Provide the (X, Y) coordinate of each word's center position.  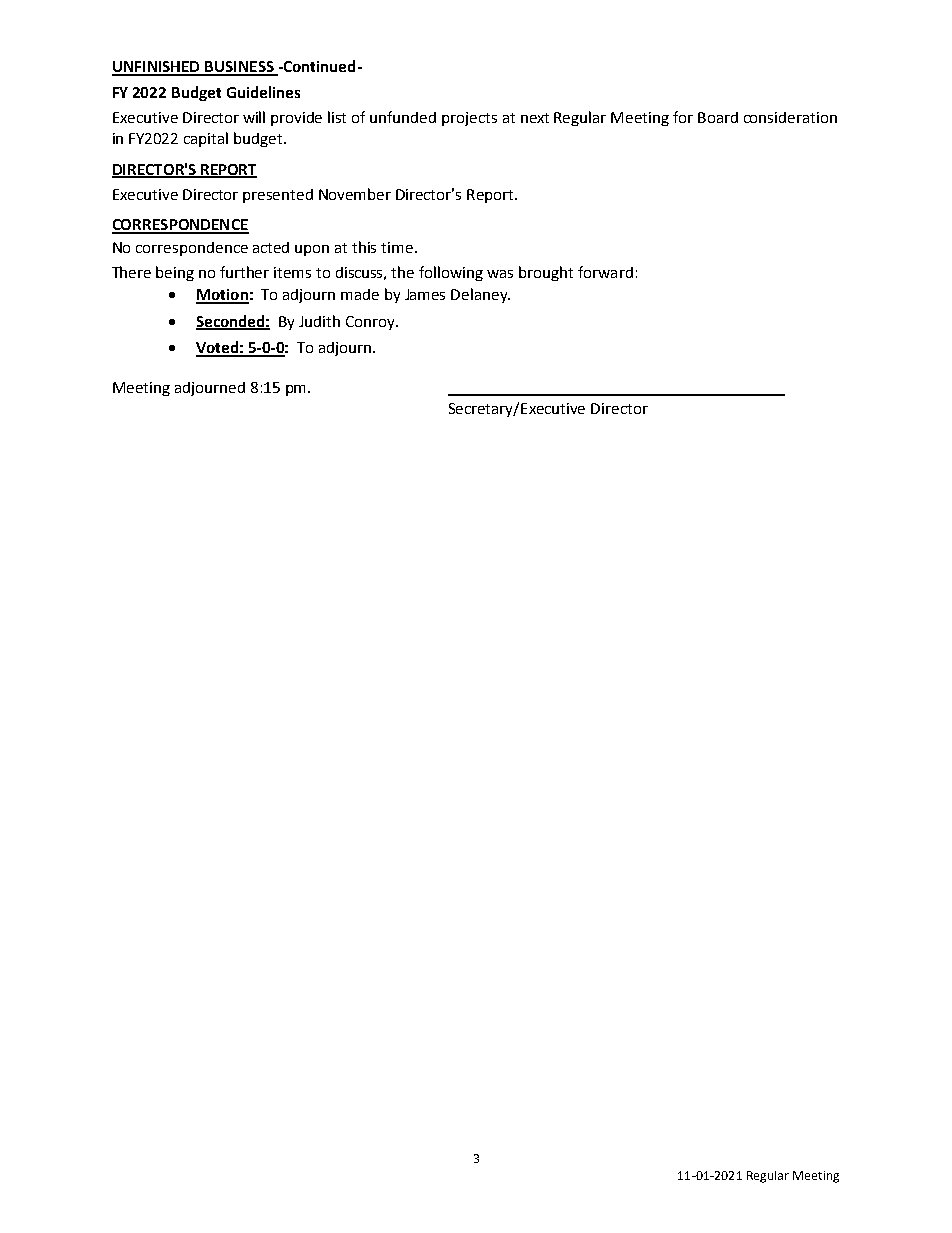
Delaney (480, 295)
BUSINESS (239, 68)
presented (278, 196)
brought (546, 273)
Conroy (371, 323)
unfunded (403, 117)
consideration (790, 117)
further (244, 272)
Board (718, 117)
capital (206, 139)
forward (605, 272)
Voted (218, 348)
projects (469, 119)
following (451, 273)
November (355, 194)
